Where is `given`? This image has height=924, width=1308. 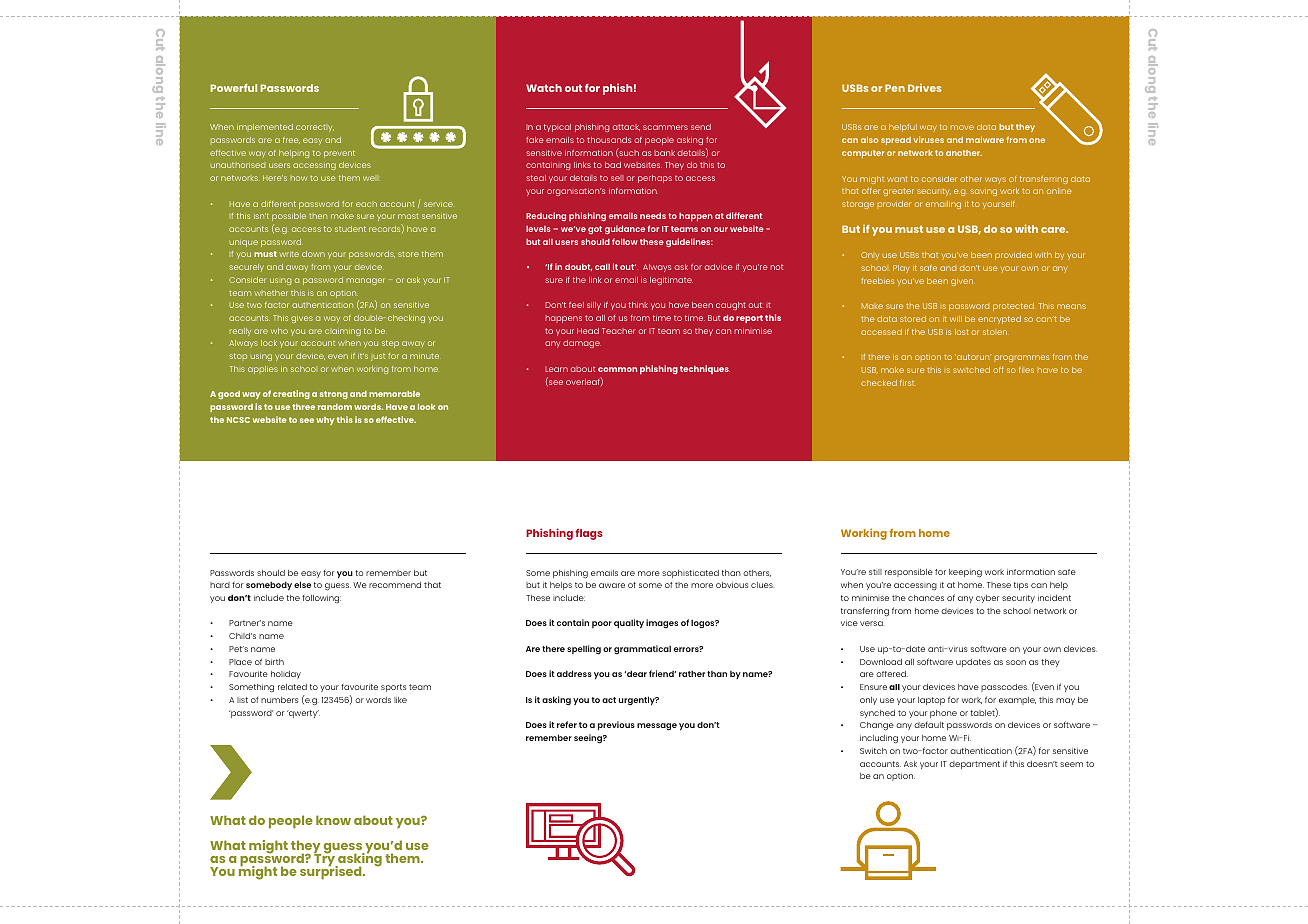 given is located at coordinates (963, 282).
